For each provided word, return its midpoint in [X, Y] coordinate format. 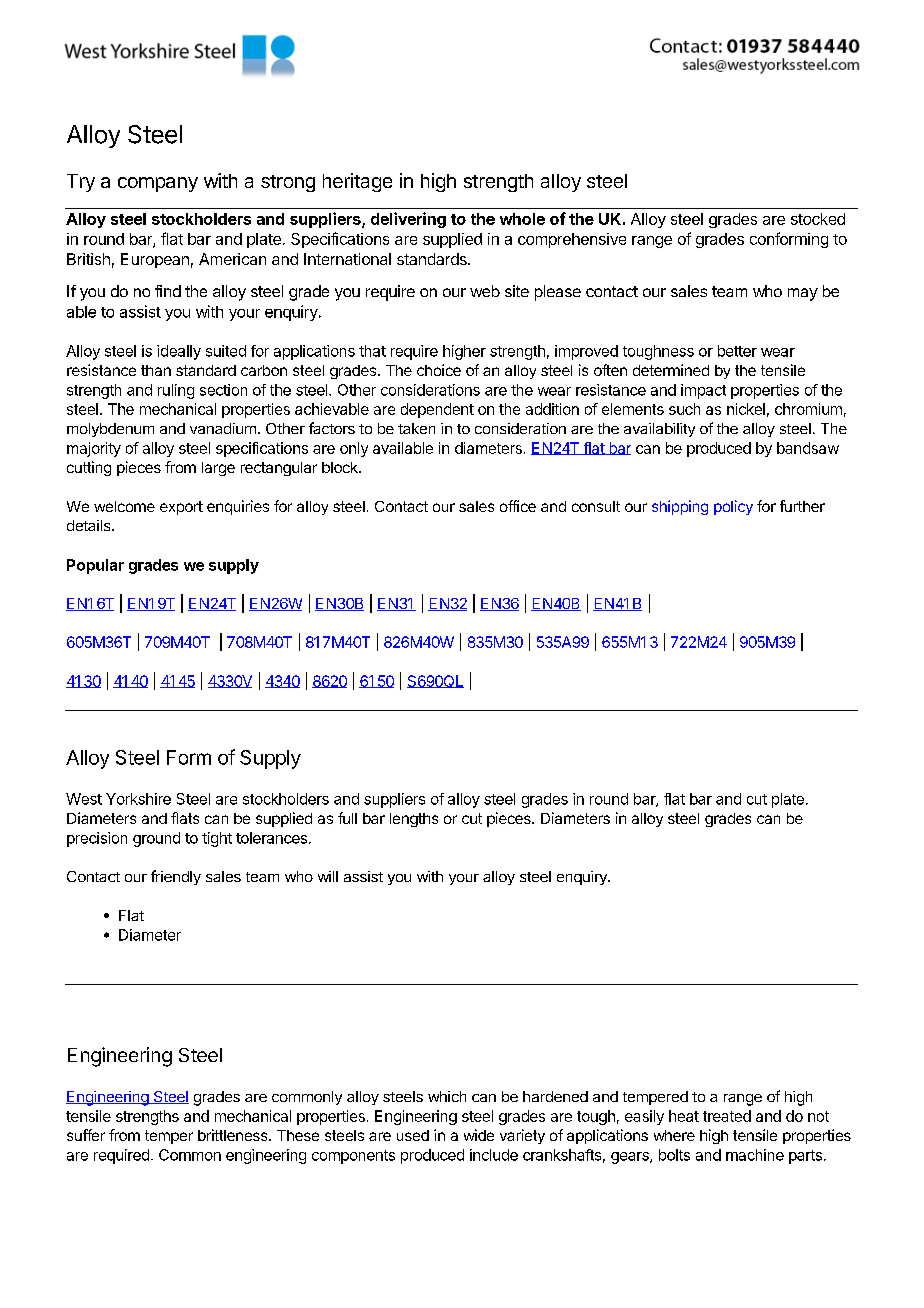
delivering [408, 220]
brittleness [234, 1135]
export [181, 508]
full [347, 818]
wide [479, 1135]
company [158, 184]
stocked [818, 219]
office [518, 506]
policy [733, 507]
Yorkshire [138, 799]
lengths [414, 820]
